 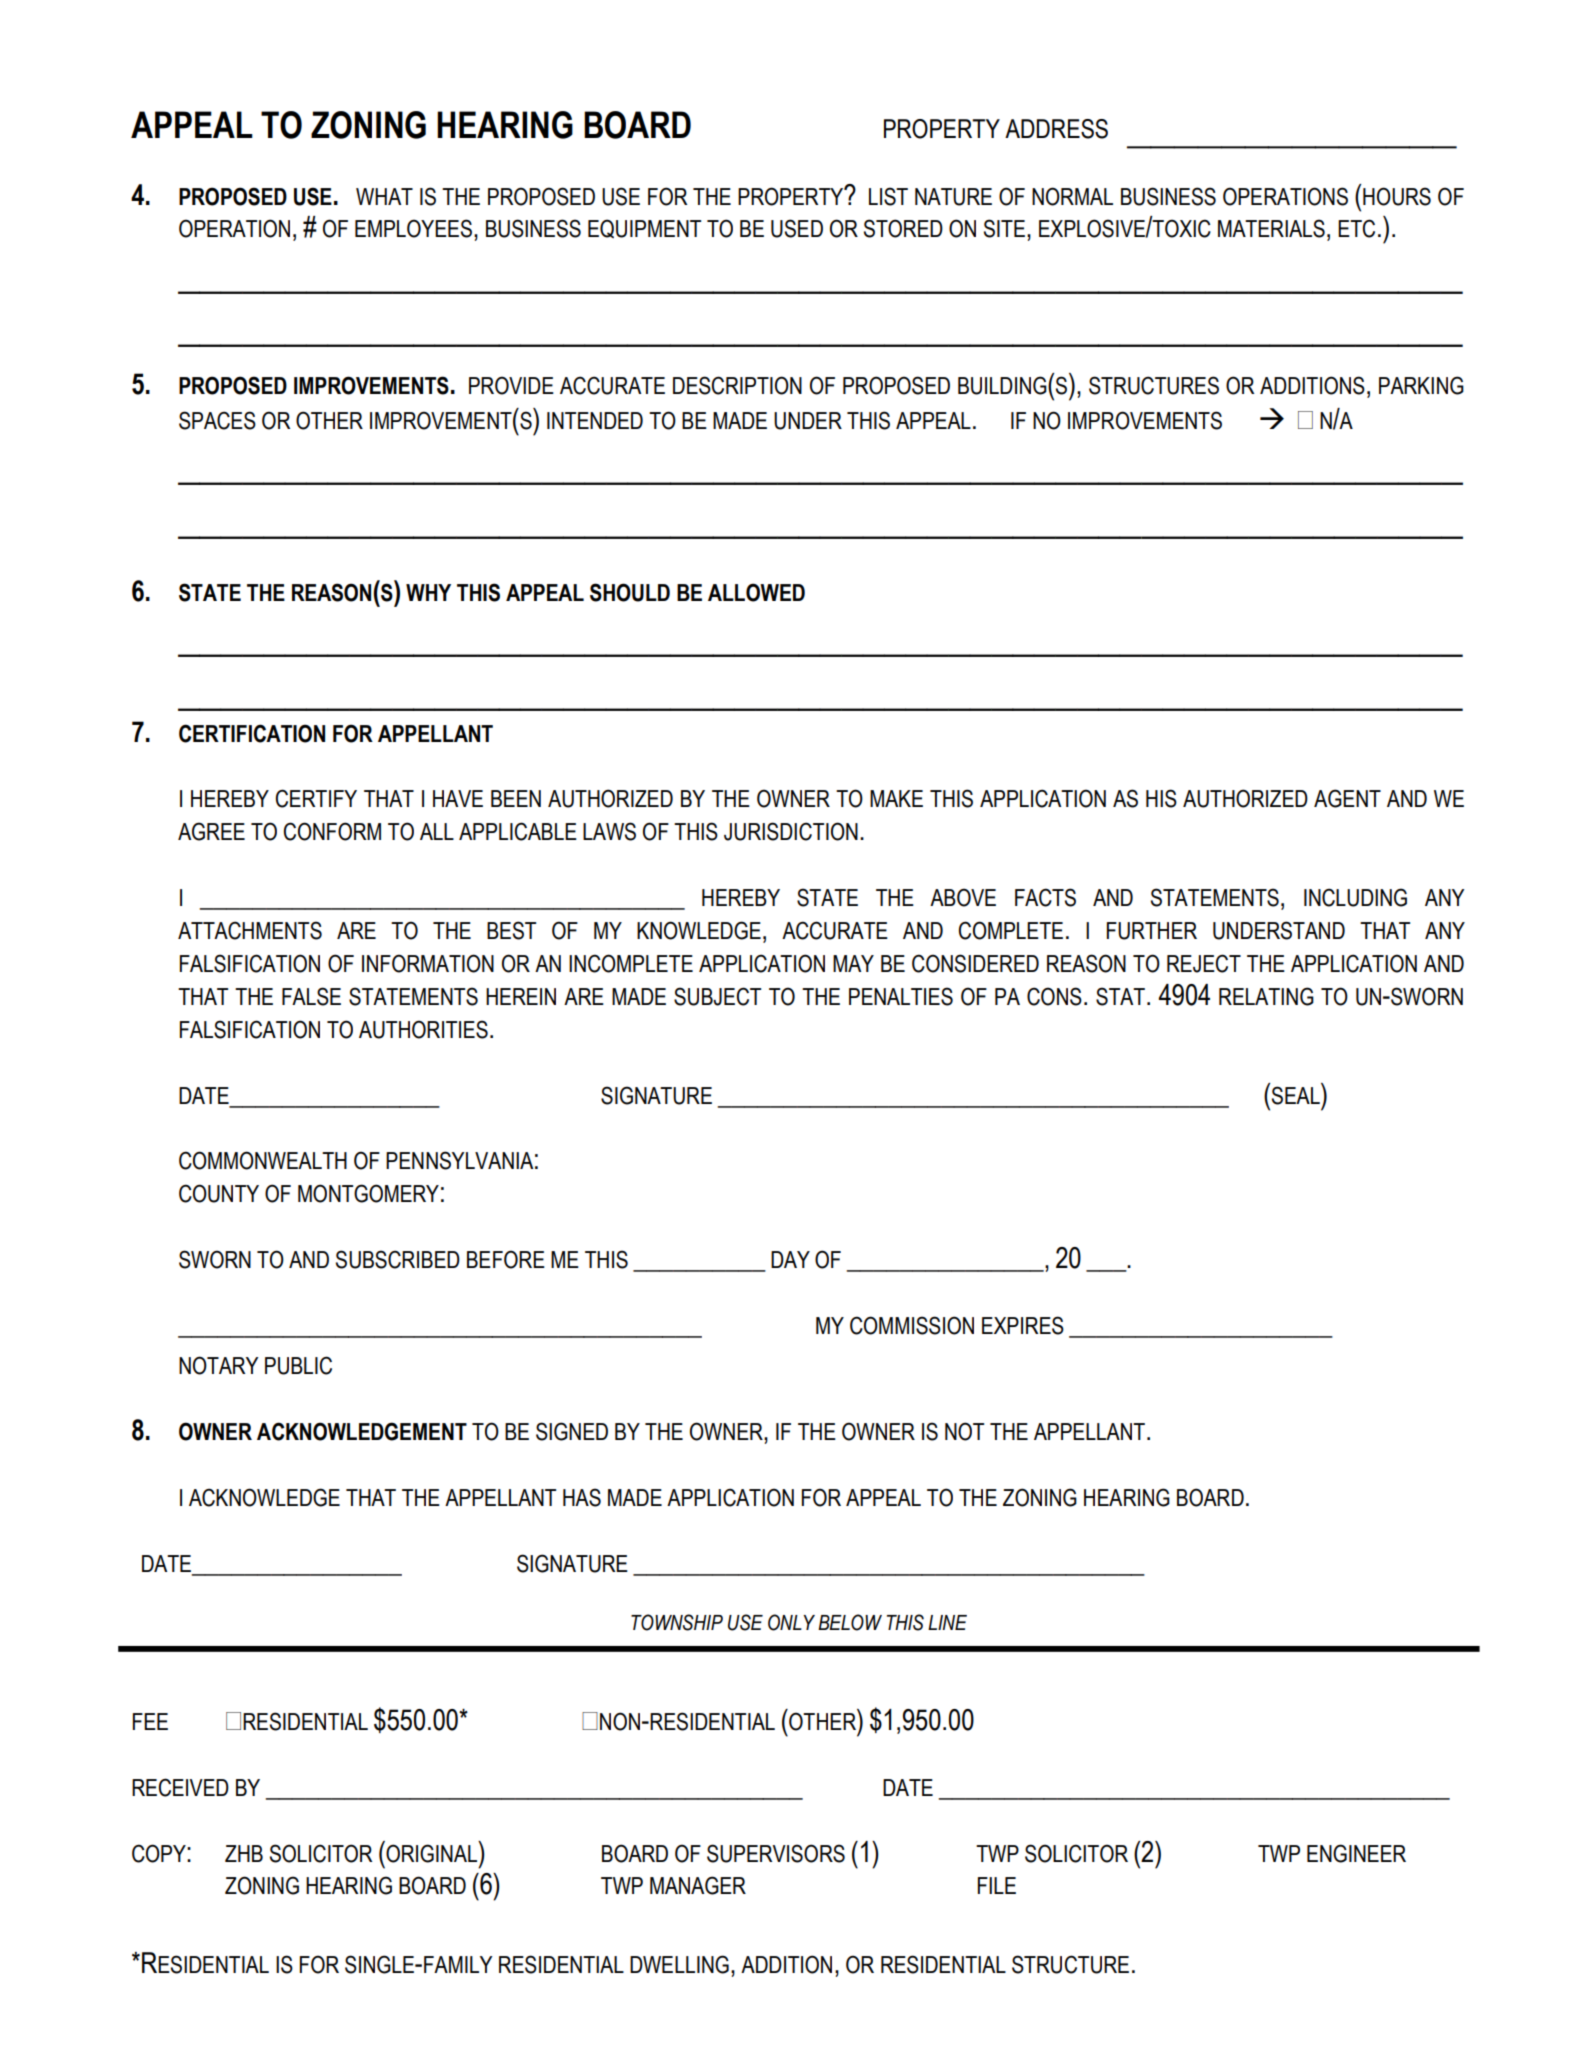 What do you see at coordinates (791, 1622) in the page?
I see `ONLY` at bounding box center [791, 1622].
